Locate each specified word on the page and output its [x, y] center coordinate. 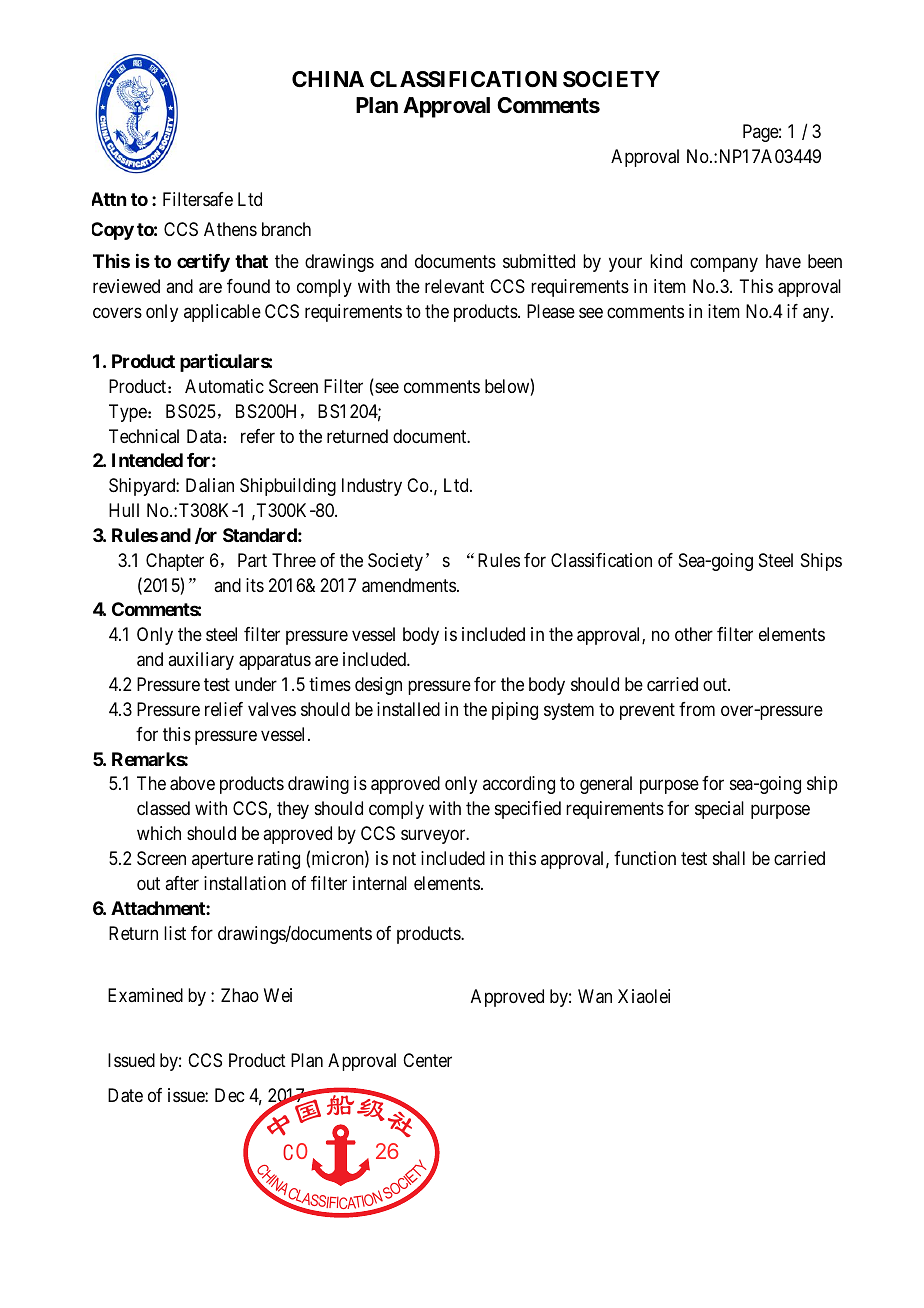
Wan [595, 996]
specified [528, 810]
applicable [222, 313]
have [783, 261]
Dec [229, 1095]
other [694, 634]
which [159, 833]
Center [427, 1060]
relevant [454, 286]
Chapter [175, 562]
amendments [409, 585]
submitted [539, 261]
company [724, 265]
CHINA [328, 79]
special [719, 810]
